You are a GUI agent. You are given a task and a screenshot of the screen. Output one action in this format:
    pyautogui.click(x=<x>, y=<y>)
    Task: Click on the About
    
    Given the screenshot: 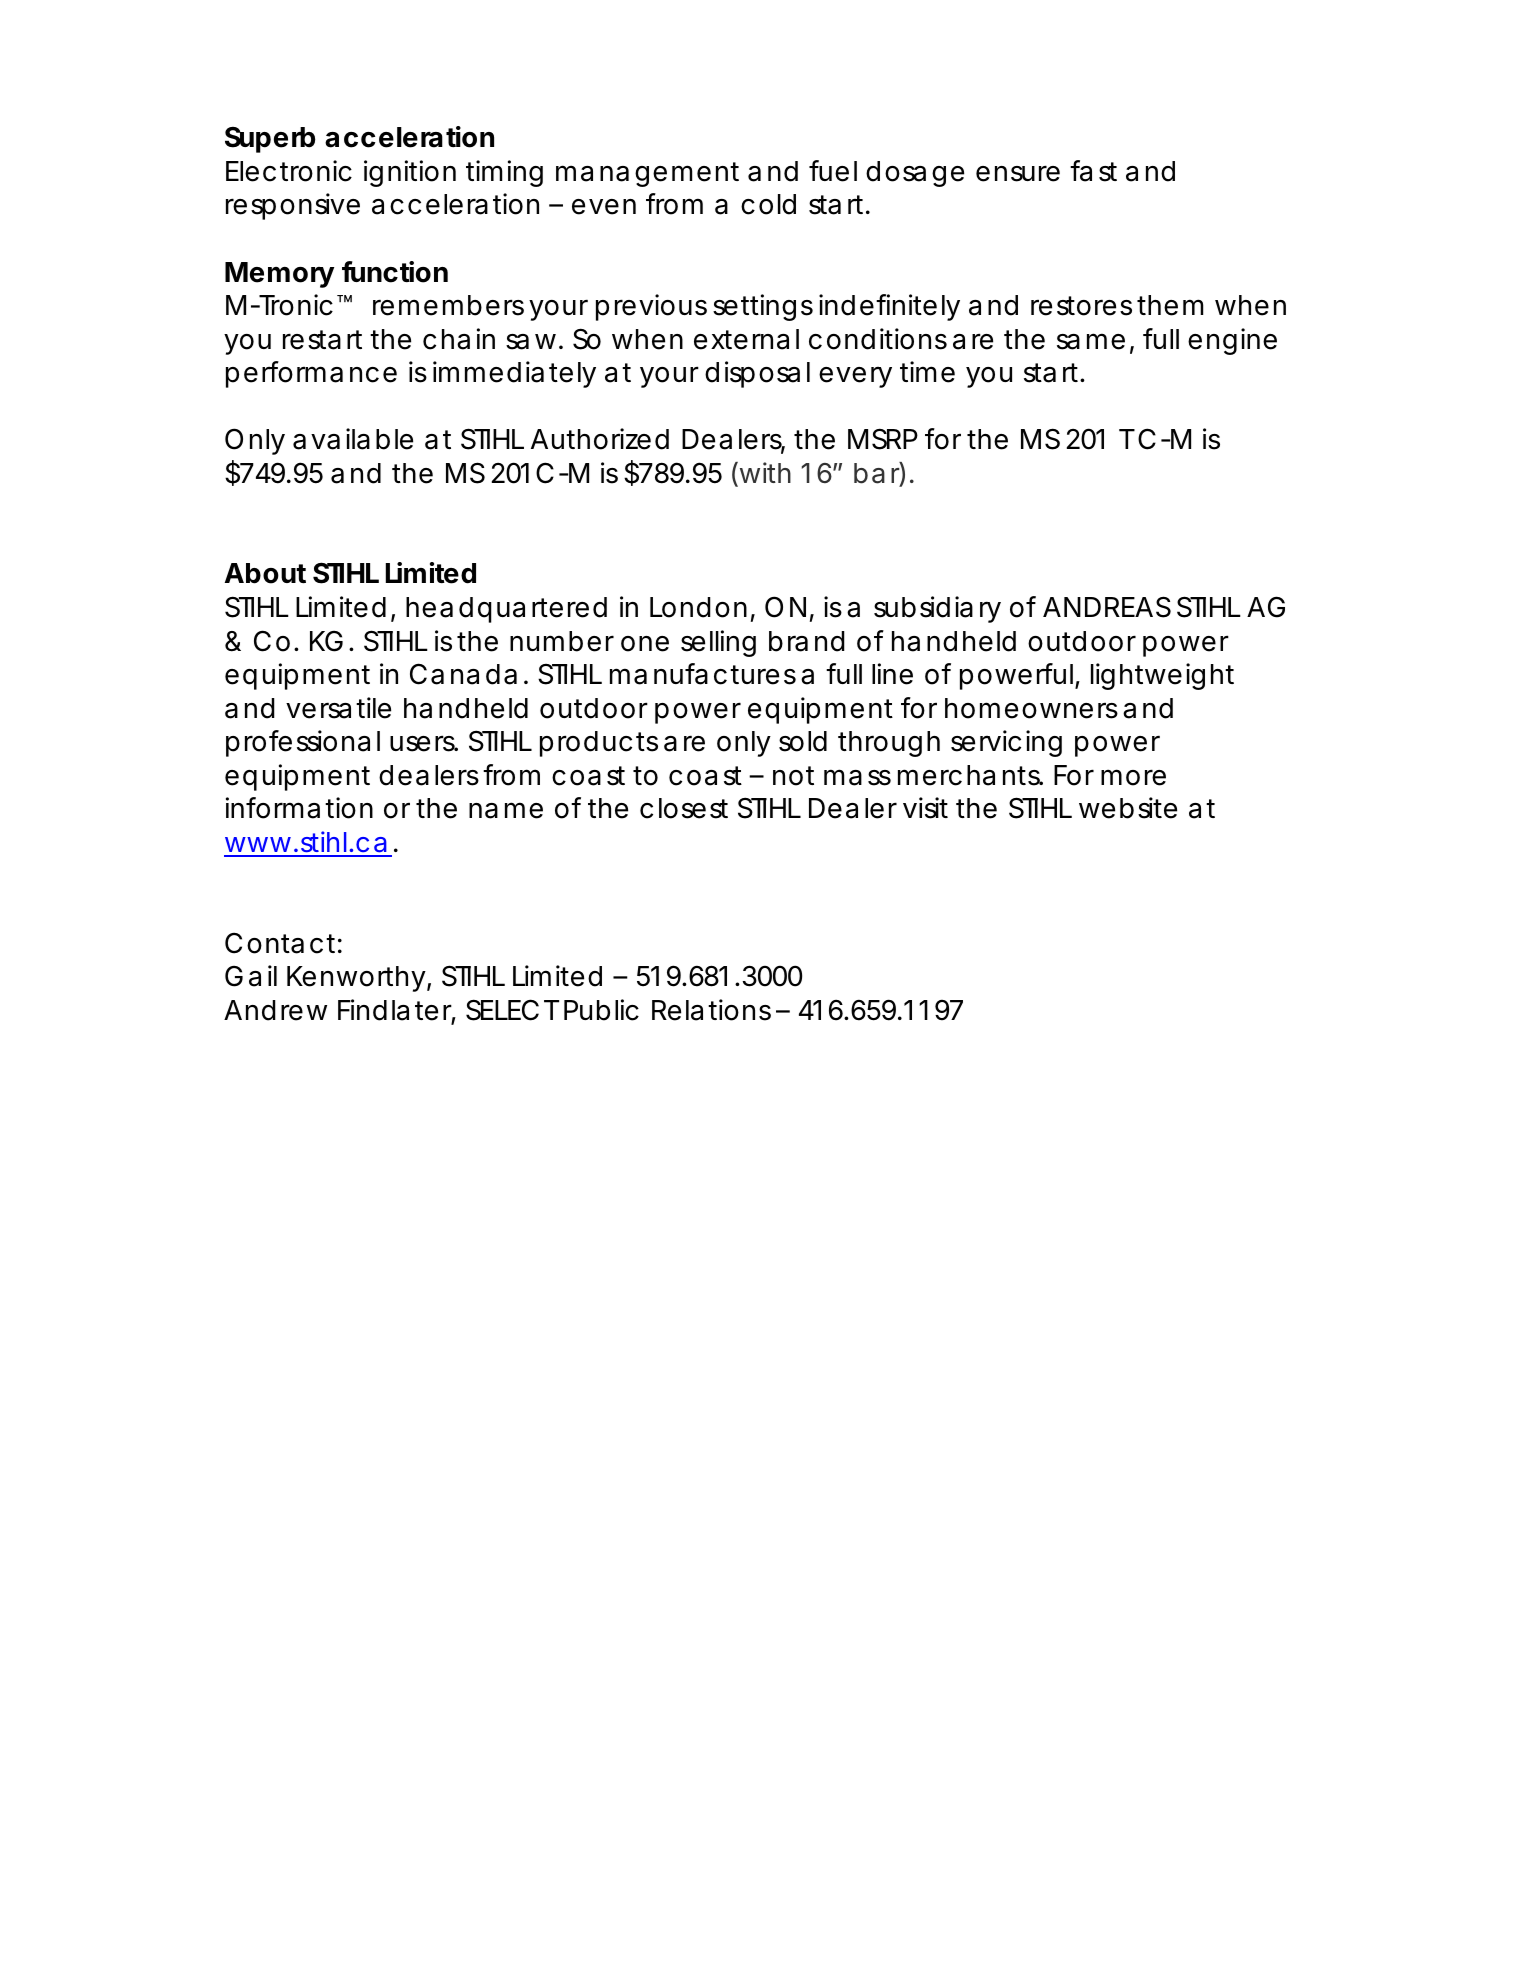 What is the action you would take?
    pyautogui.click(x=265, y=573)
